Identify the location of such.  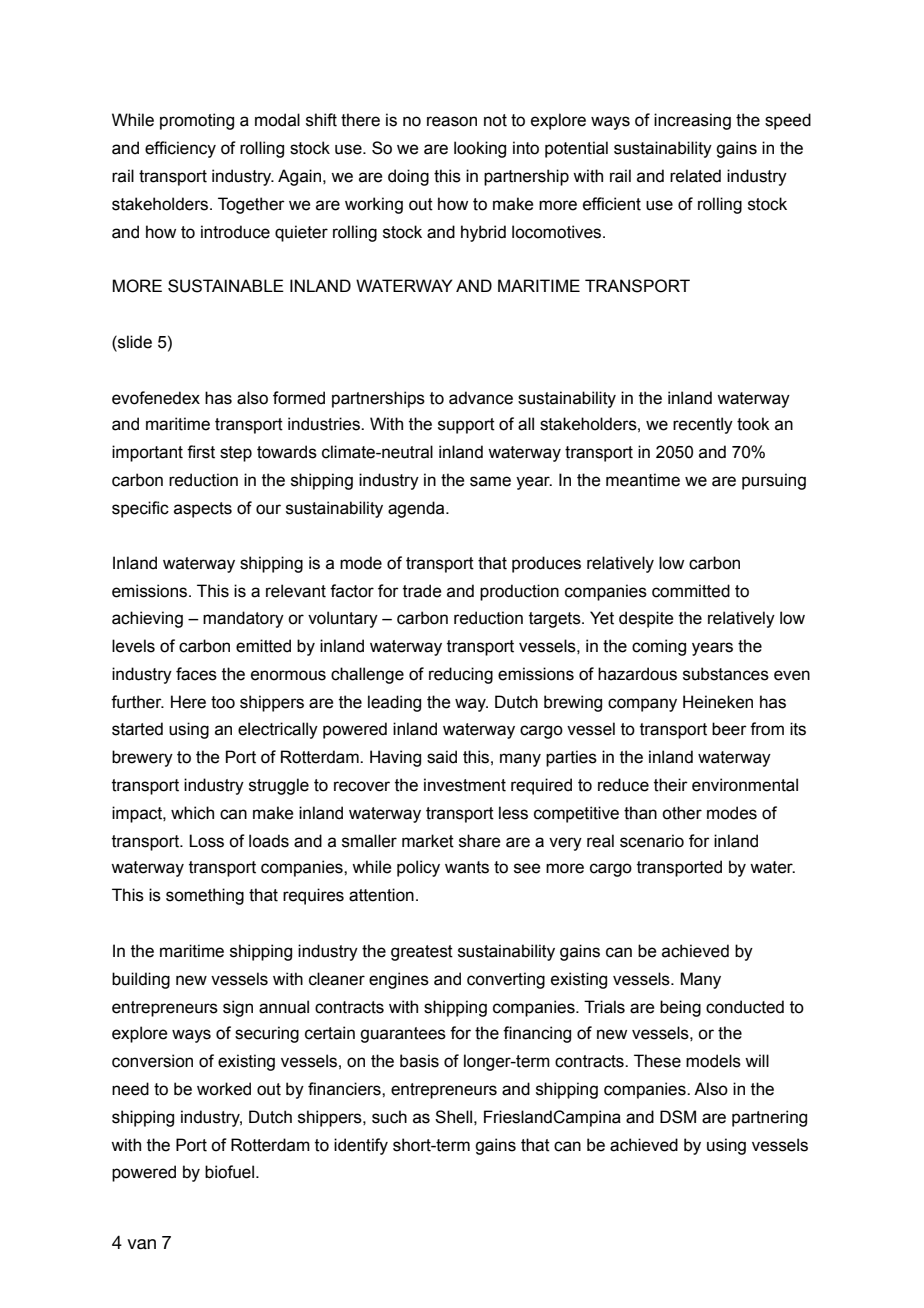
(389, 1117).
